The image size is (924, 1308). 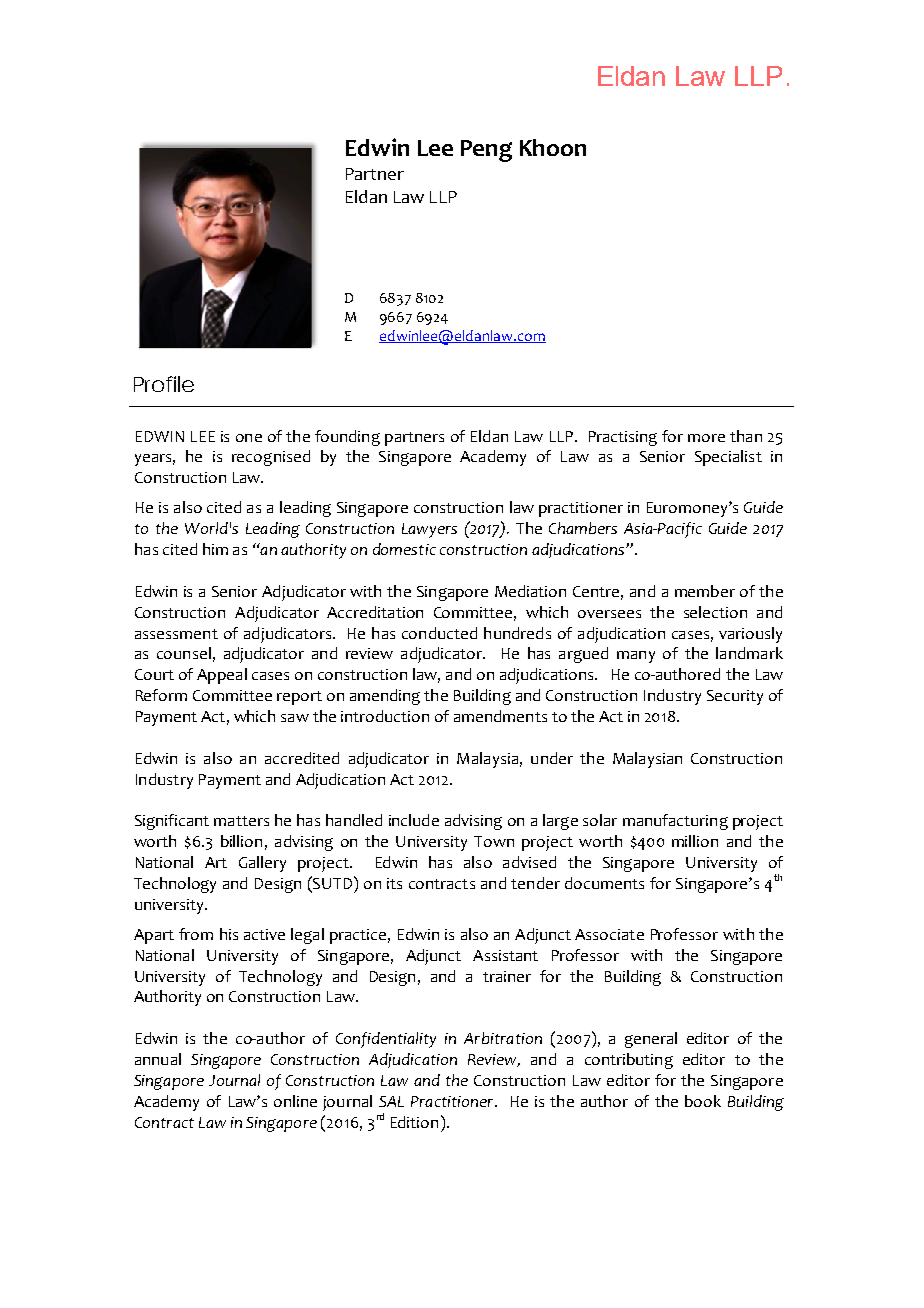 I want to click on Peng, so click(x=486, y=151).
